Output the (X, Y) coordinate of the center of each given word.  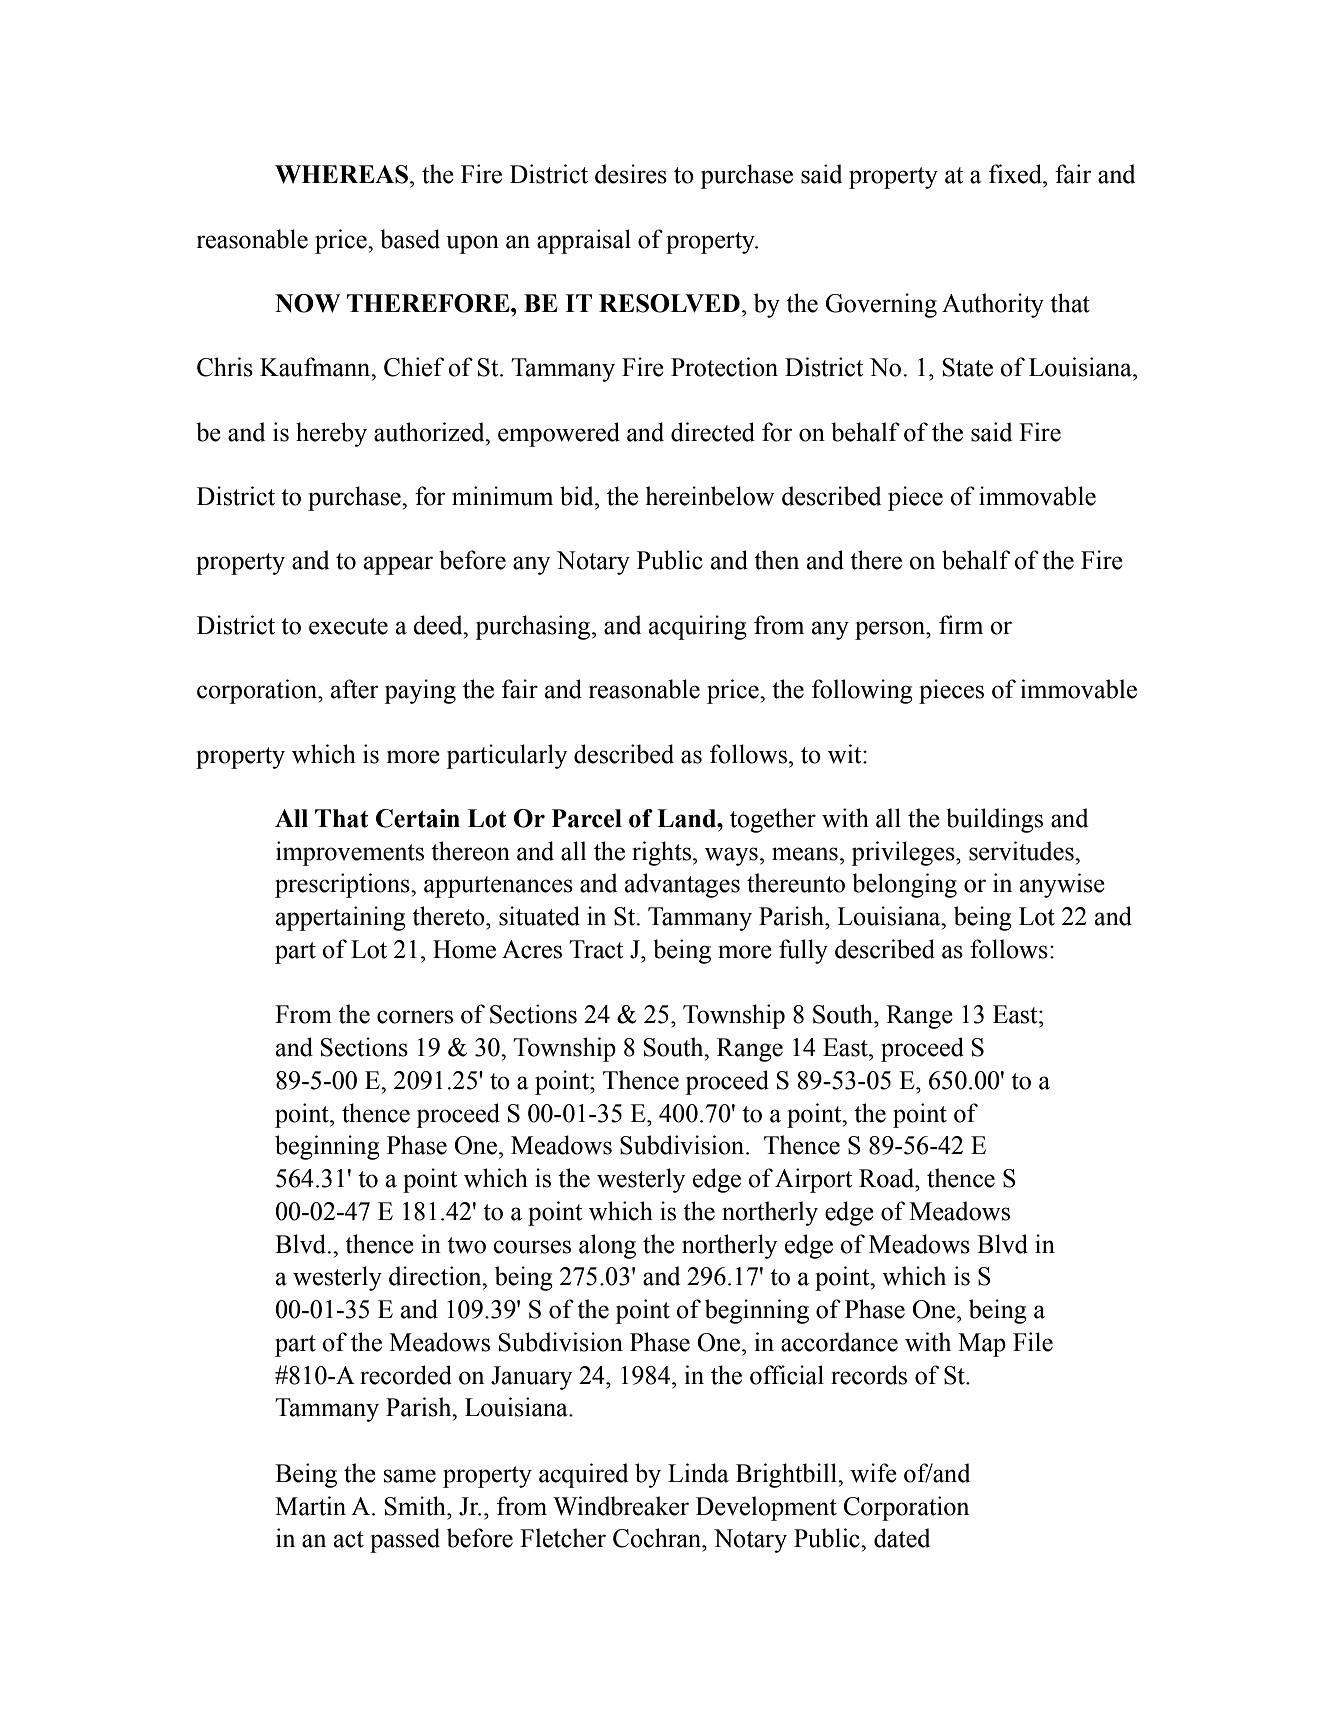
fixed (1016, 174)
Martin (310, 1506)
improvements (350, 853)
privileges (904, 853)
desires (631, 174)
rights (661, 853)
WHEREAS (341, 174)
